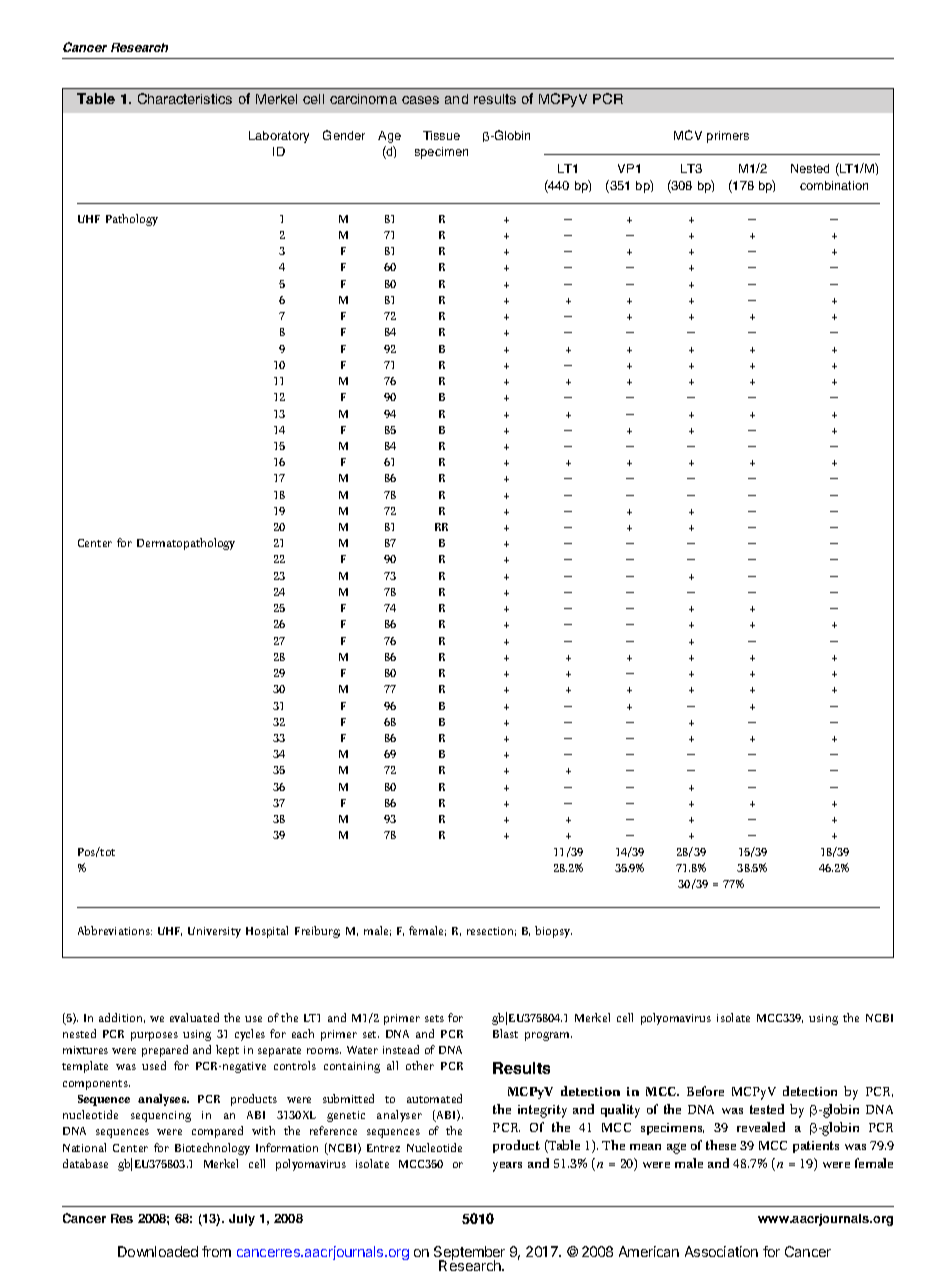 Image resolution: width=952 pixels, height=1275 pixels. What do you see at coordinates (491, 931) in the screenshot?
I see `resection` at bounding box center [491, 931].
